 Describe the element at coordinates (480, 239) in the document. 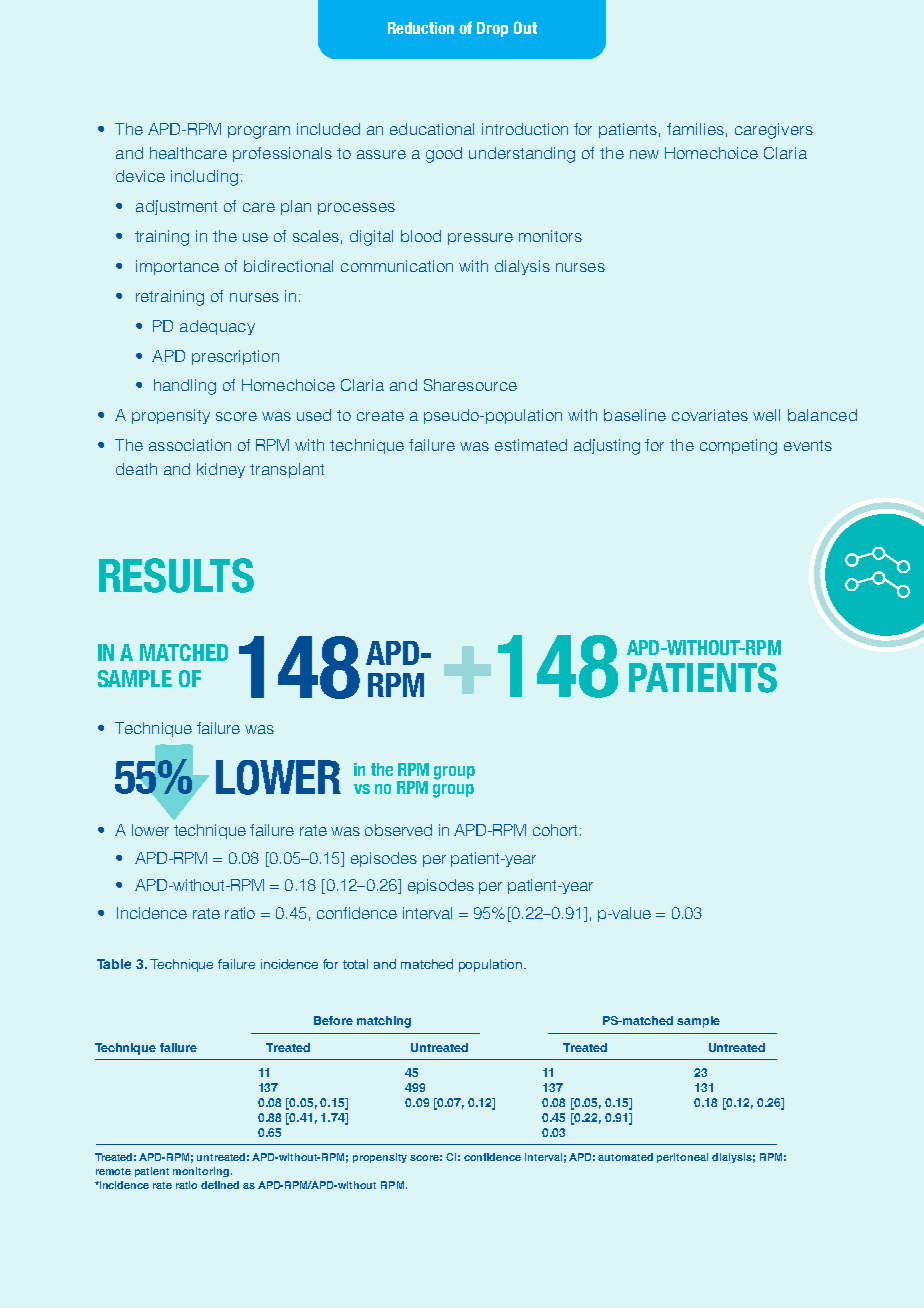

I see `pressure` at that location.
